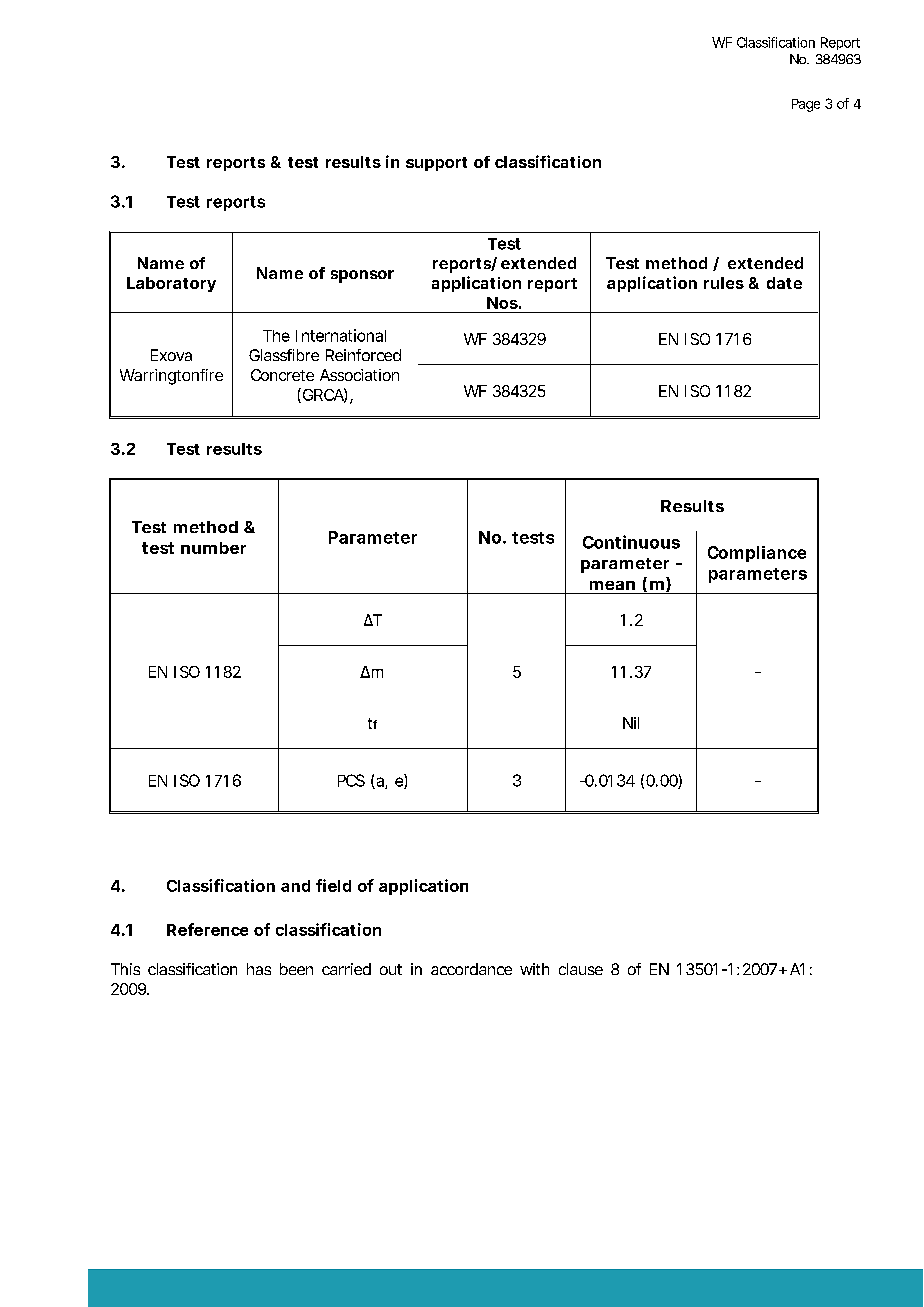  What do you see at coordinates (612, 585) in the screenshot?
I see `mean` at bounding box center [612, 585].
